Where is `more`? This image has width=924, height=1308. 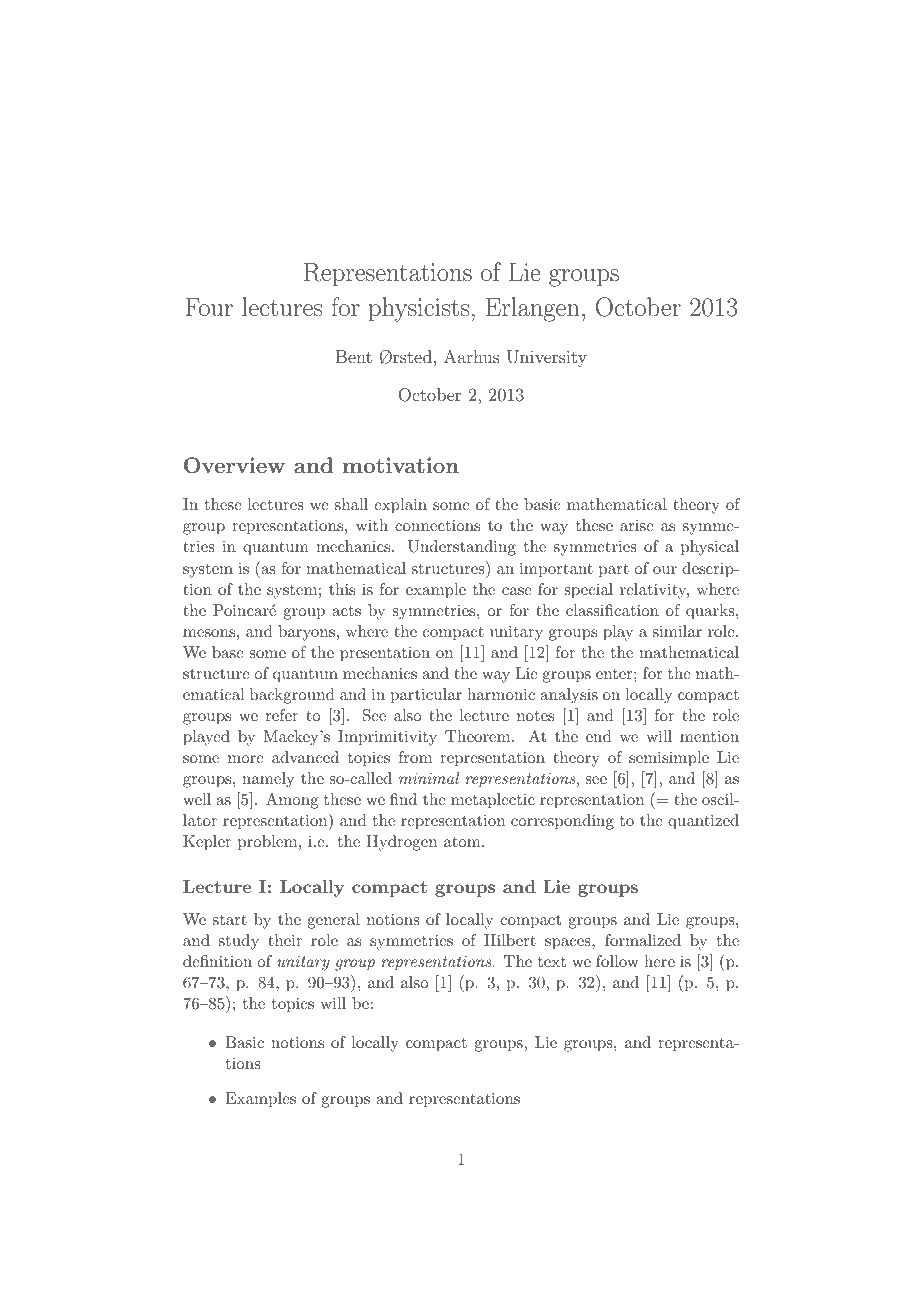
more is located at coordinates (246, 759).
